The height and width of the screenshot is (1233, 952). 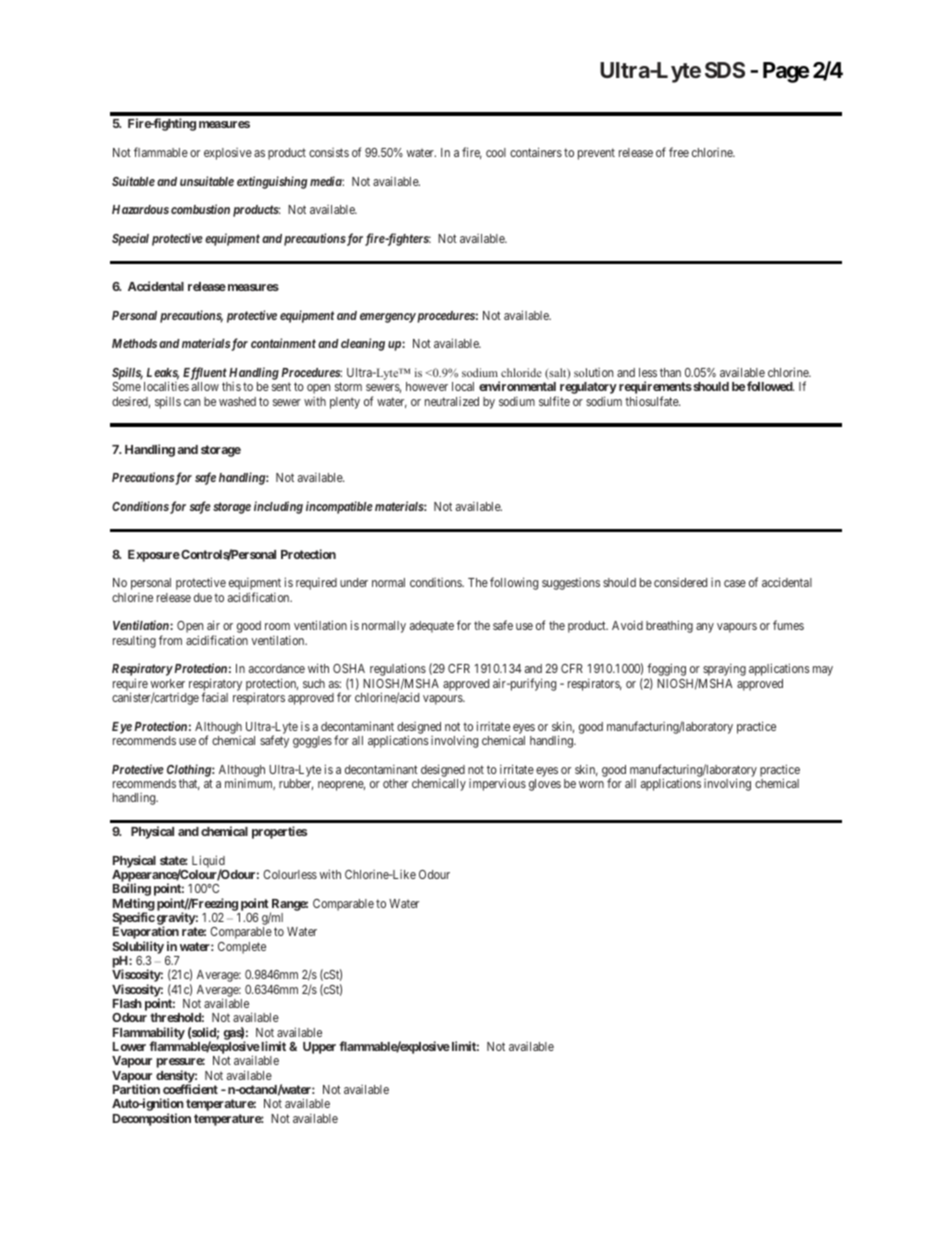 I want to click on worn, so click(x=591, y=784).
